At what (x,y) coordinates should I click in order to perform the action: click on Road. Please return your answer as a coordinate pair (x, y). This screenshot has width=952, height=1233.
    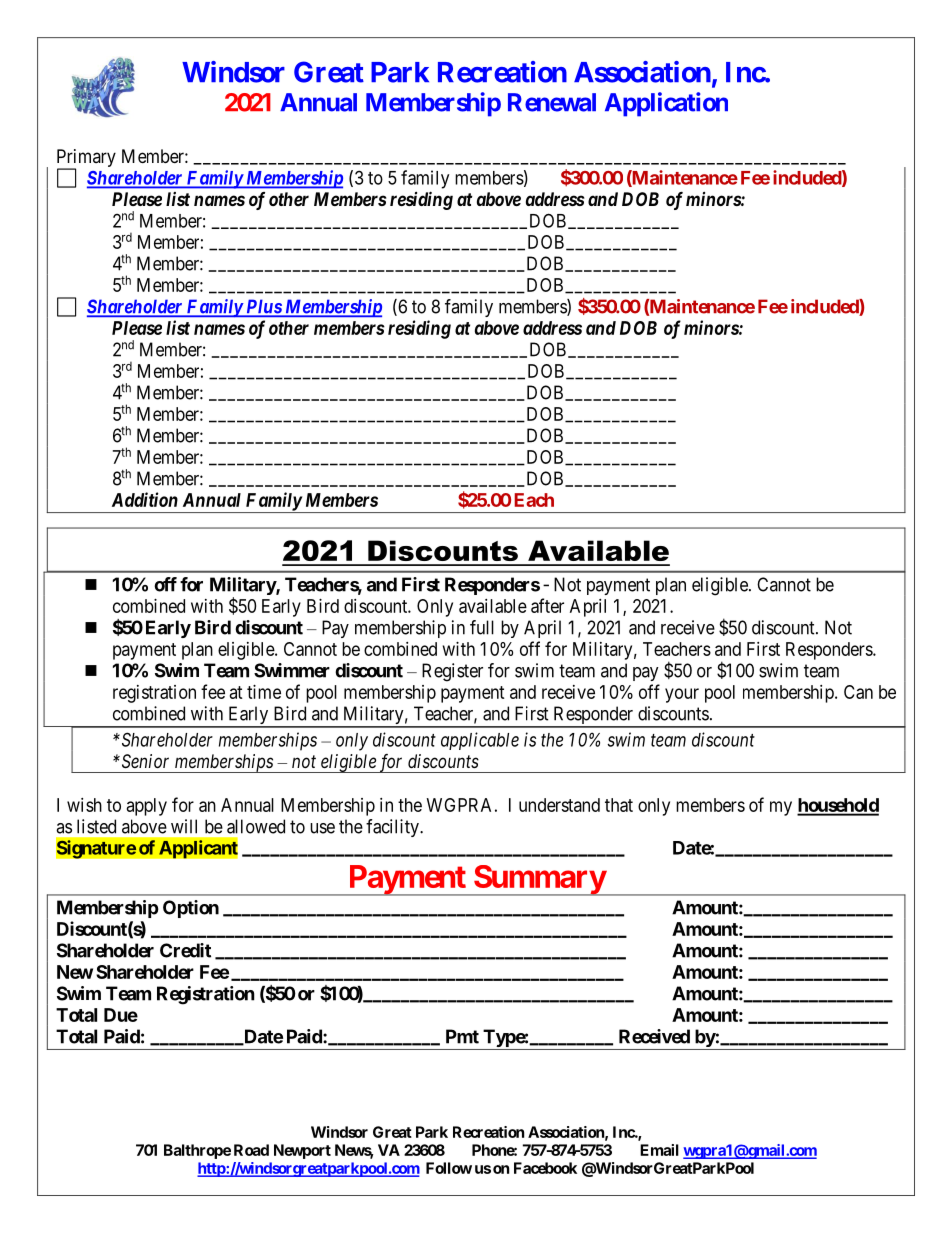
    Looking at the image, I should click on (251, 1150).
